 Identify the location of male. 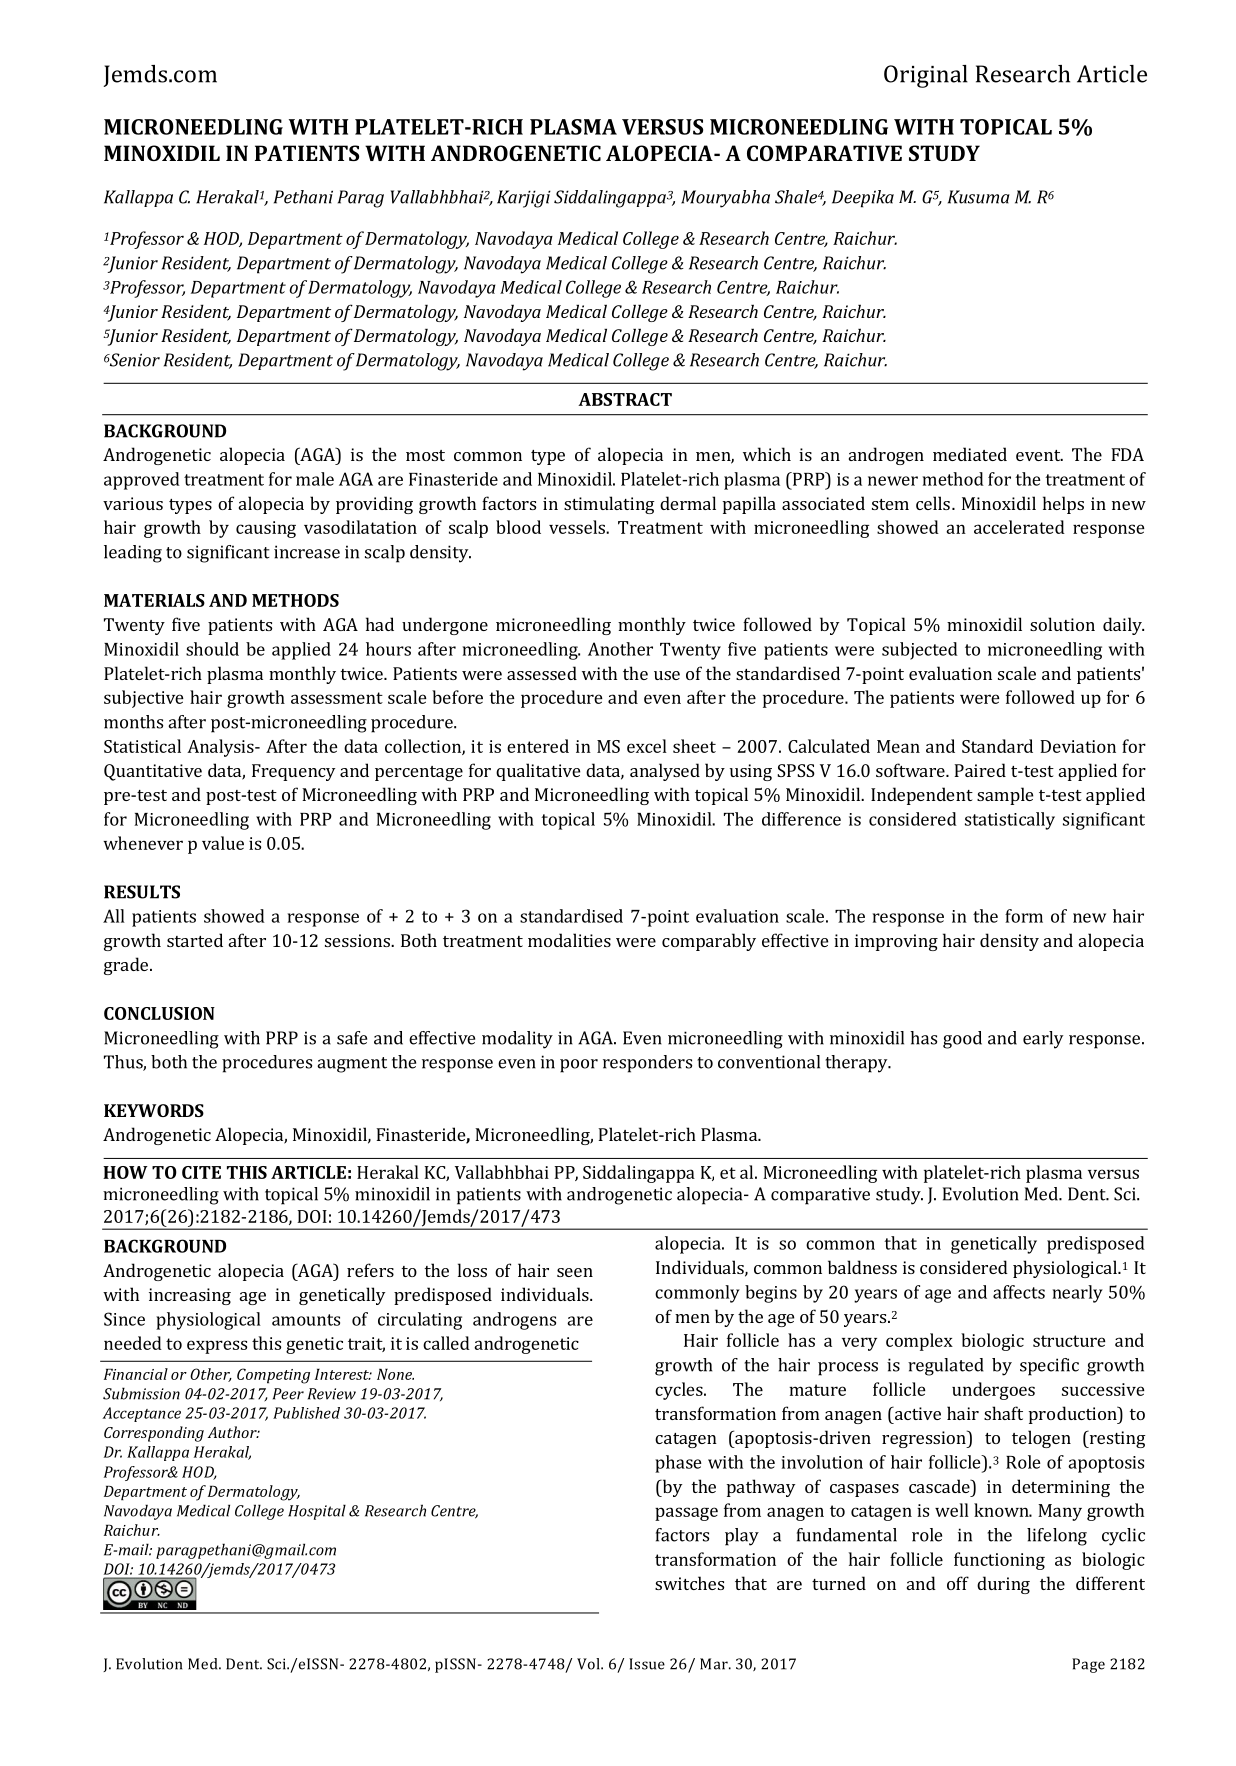
(315, 479).
